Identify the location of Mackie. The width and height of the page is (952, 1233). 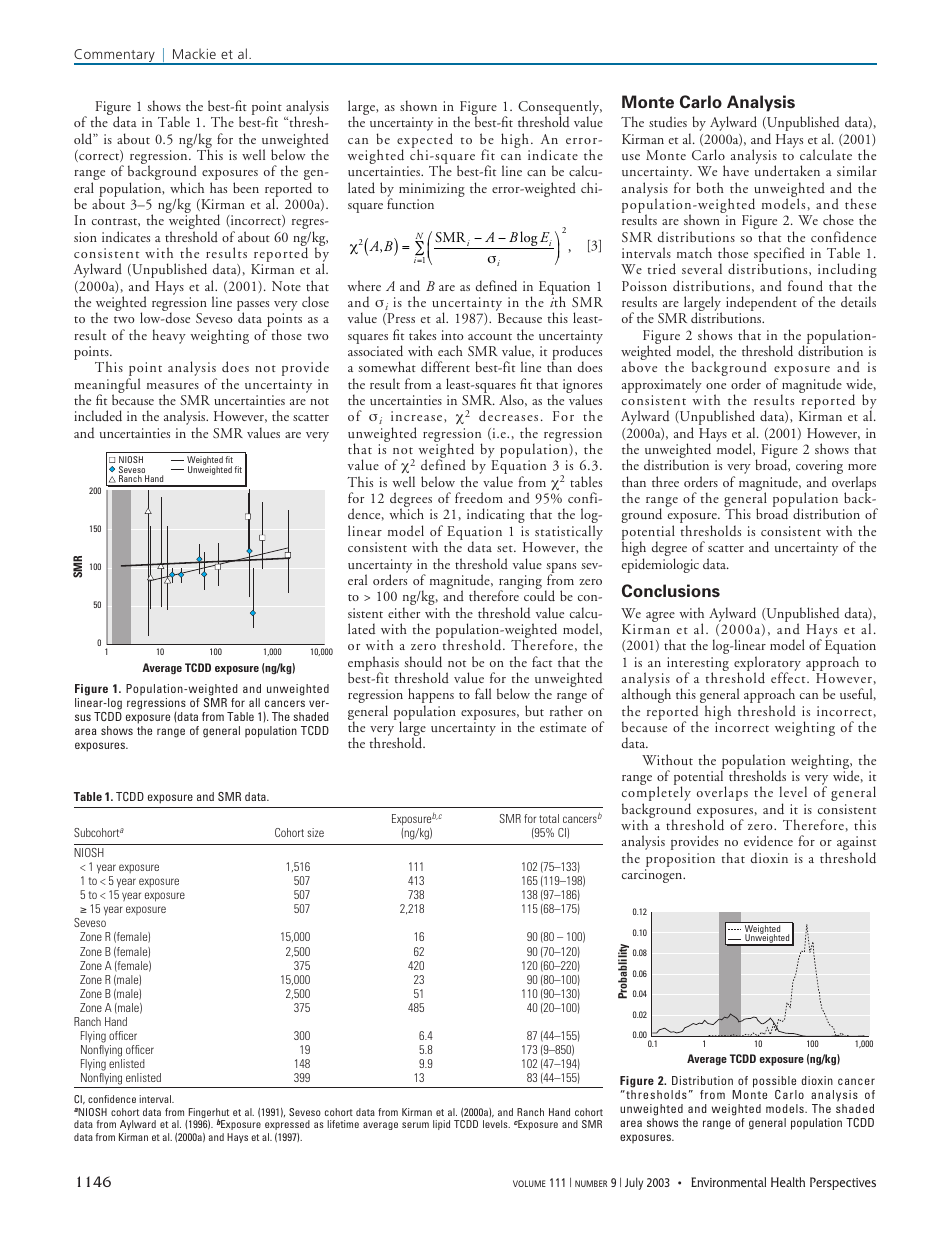
(194, 53).
